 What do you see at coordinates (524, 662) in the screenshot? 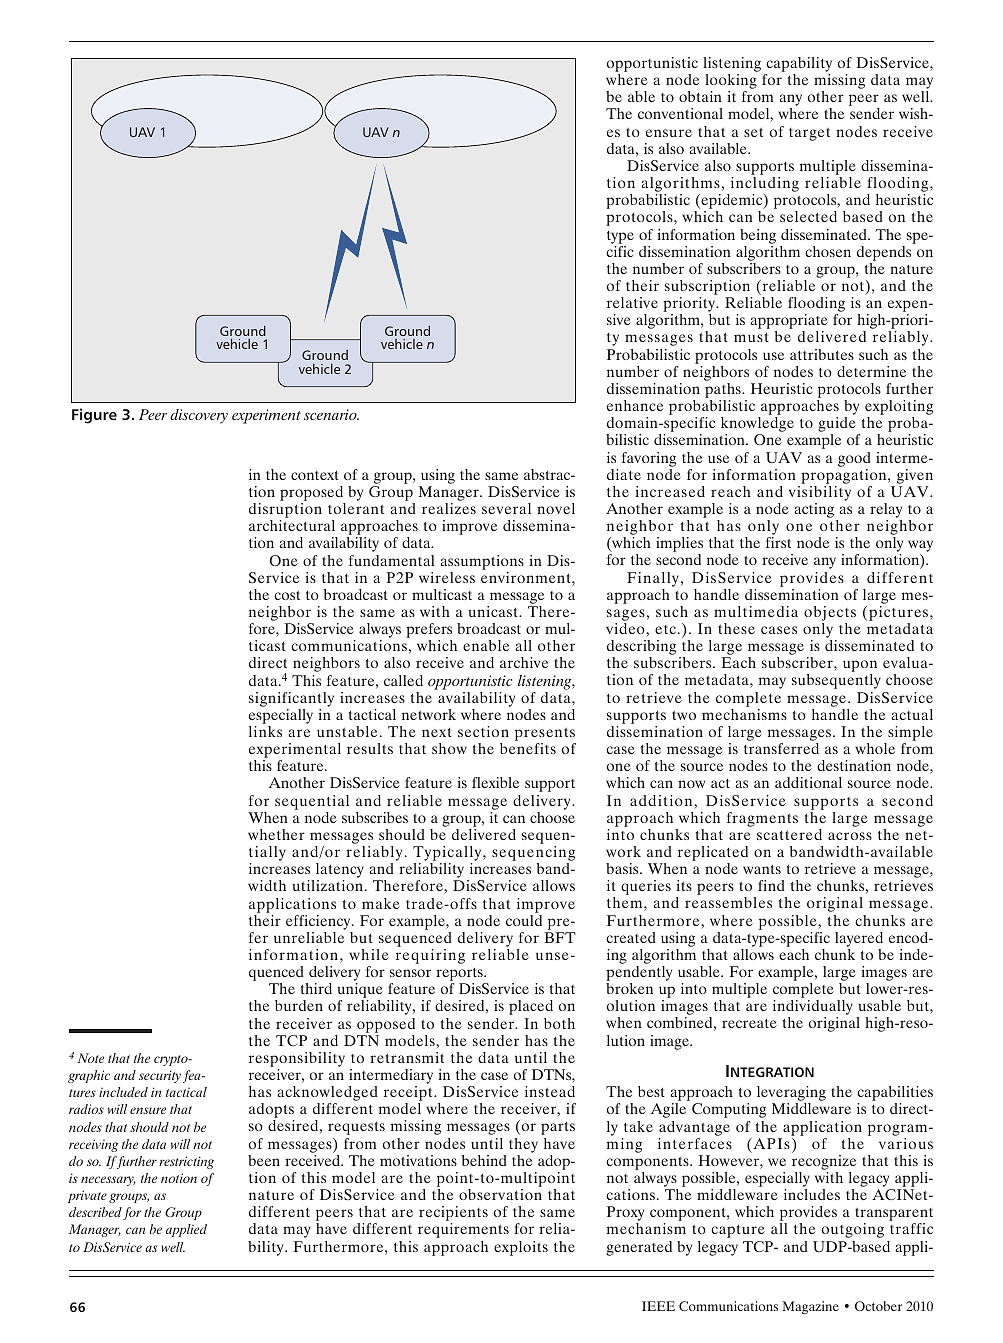
I see `archive` at bounding box center [524, 662].
